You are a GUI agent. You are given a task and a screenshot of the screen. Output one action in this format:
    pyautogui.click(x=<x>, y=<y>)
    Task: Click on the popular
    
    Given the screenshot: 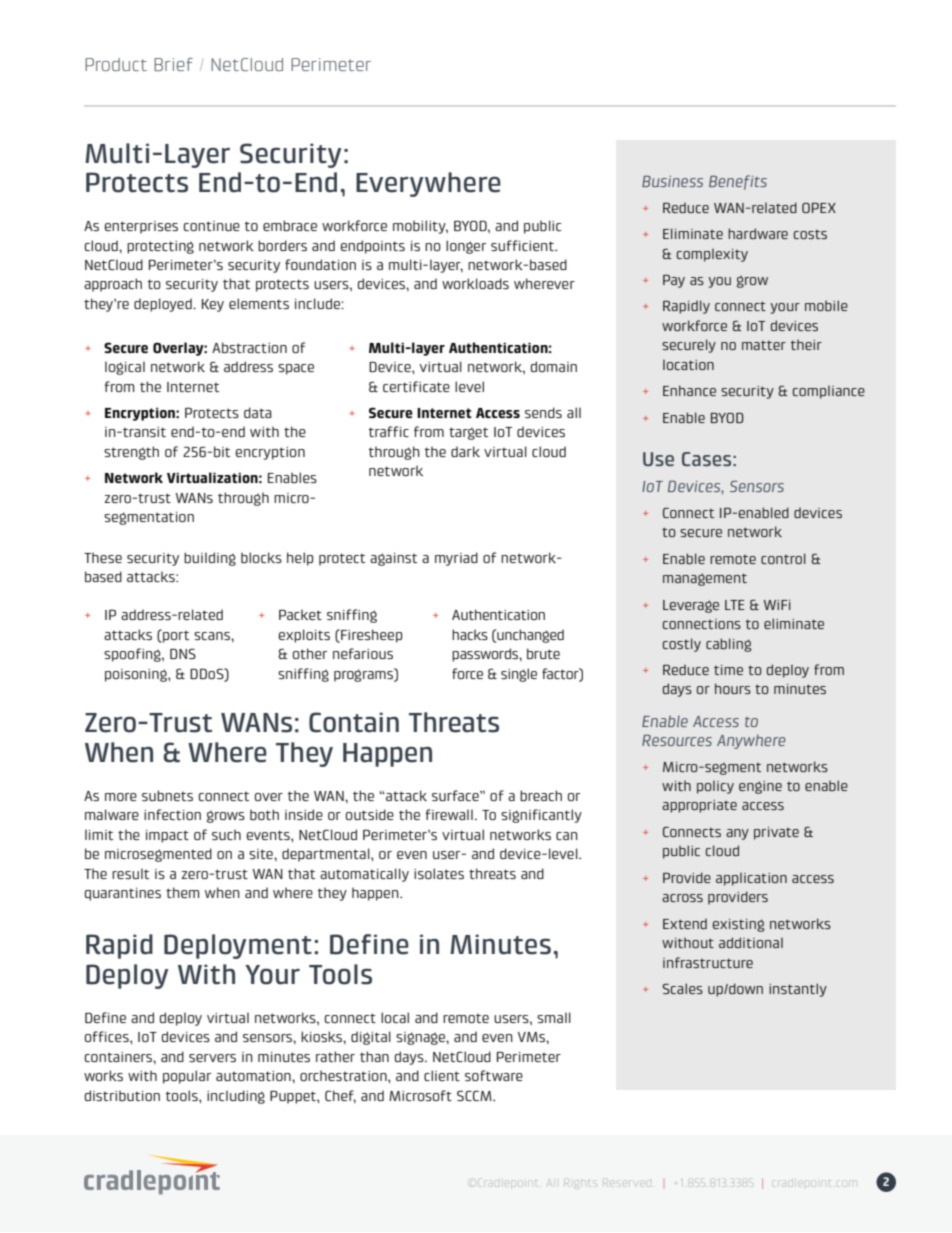 What is the action you would take?
    pyautogui.click(x=187, y=1077)
